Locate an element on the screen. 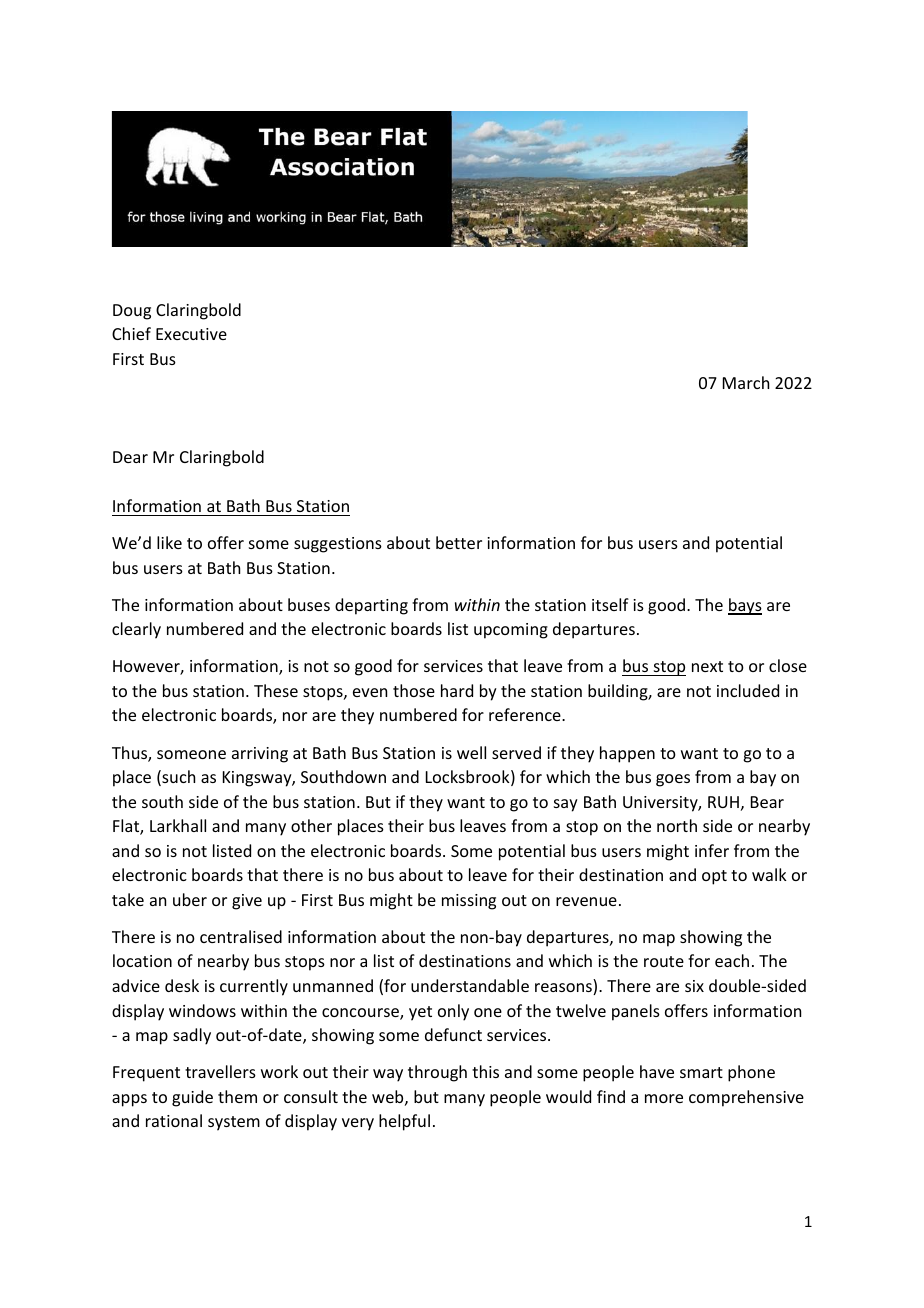 The image size is (924, 1308). through is located at coordinates (437, 1073).
